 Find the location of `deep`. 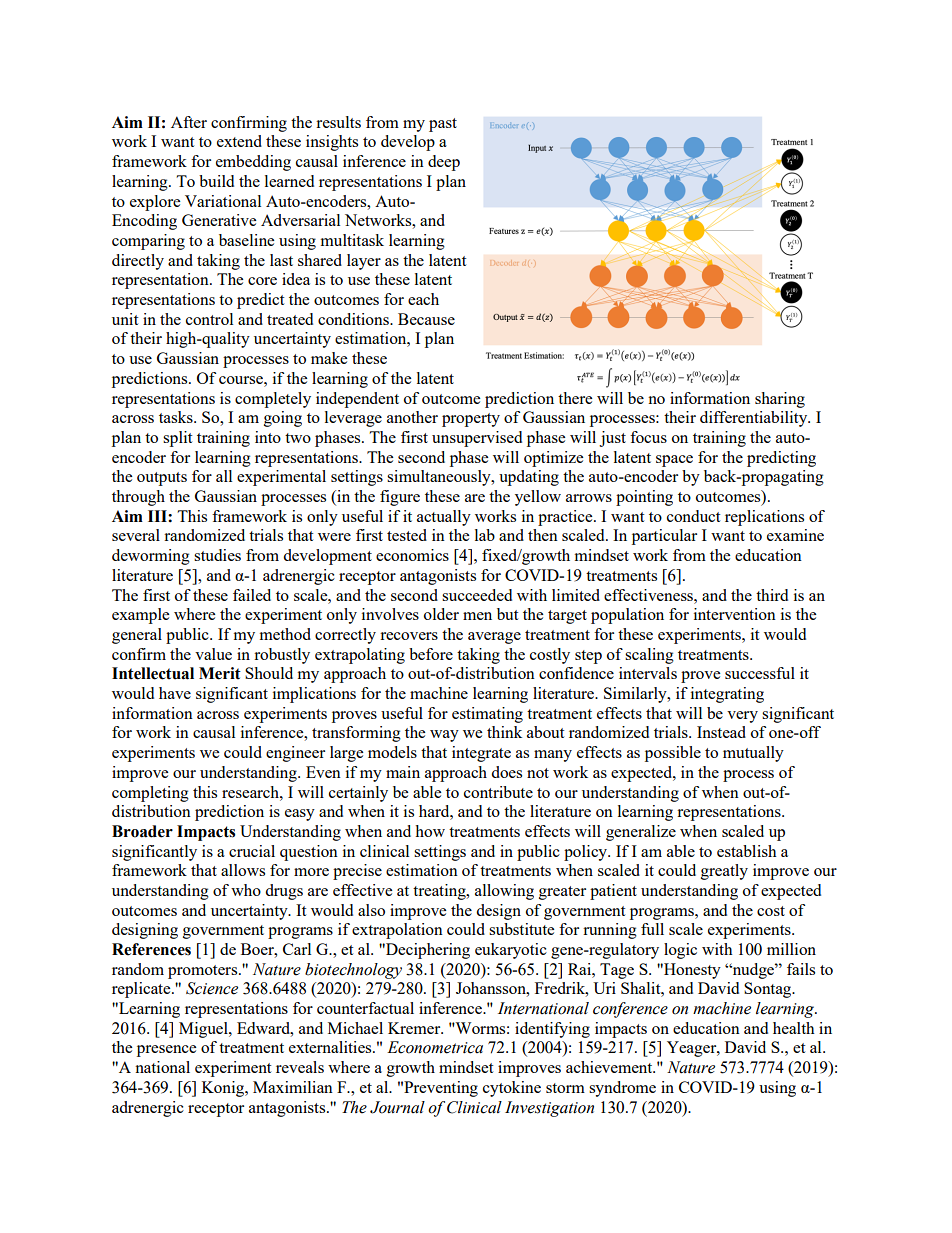

deep is located at coordinates (444, 163).
